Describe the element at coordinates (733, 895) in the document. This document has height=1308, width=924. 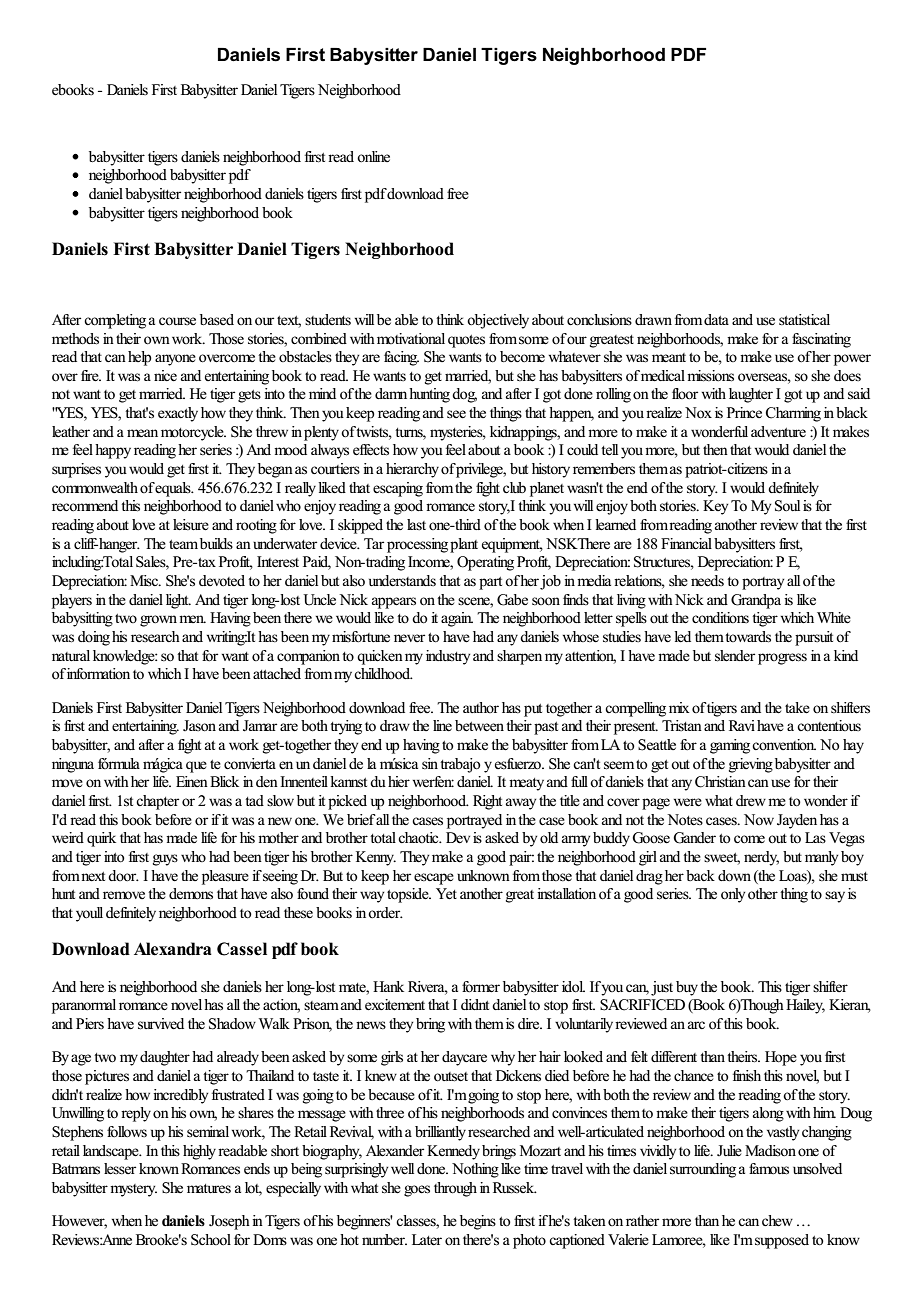
I see `only` at that location.
